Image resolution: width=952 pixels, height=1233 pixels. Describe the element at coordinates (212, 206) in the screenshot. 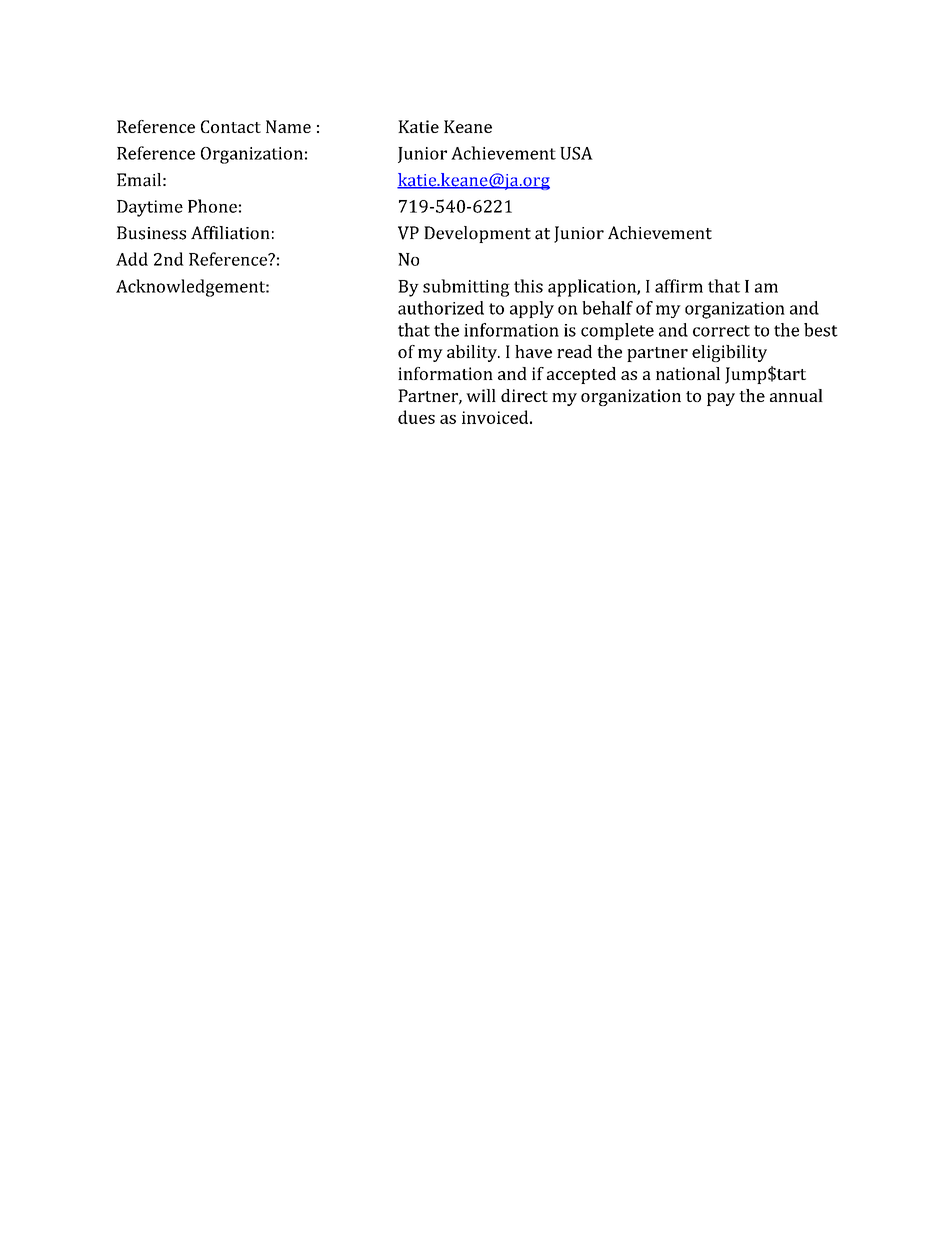

I see `Phone` at that location.
